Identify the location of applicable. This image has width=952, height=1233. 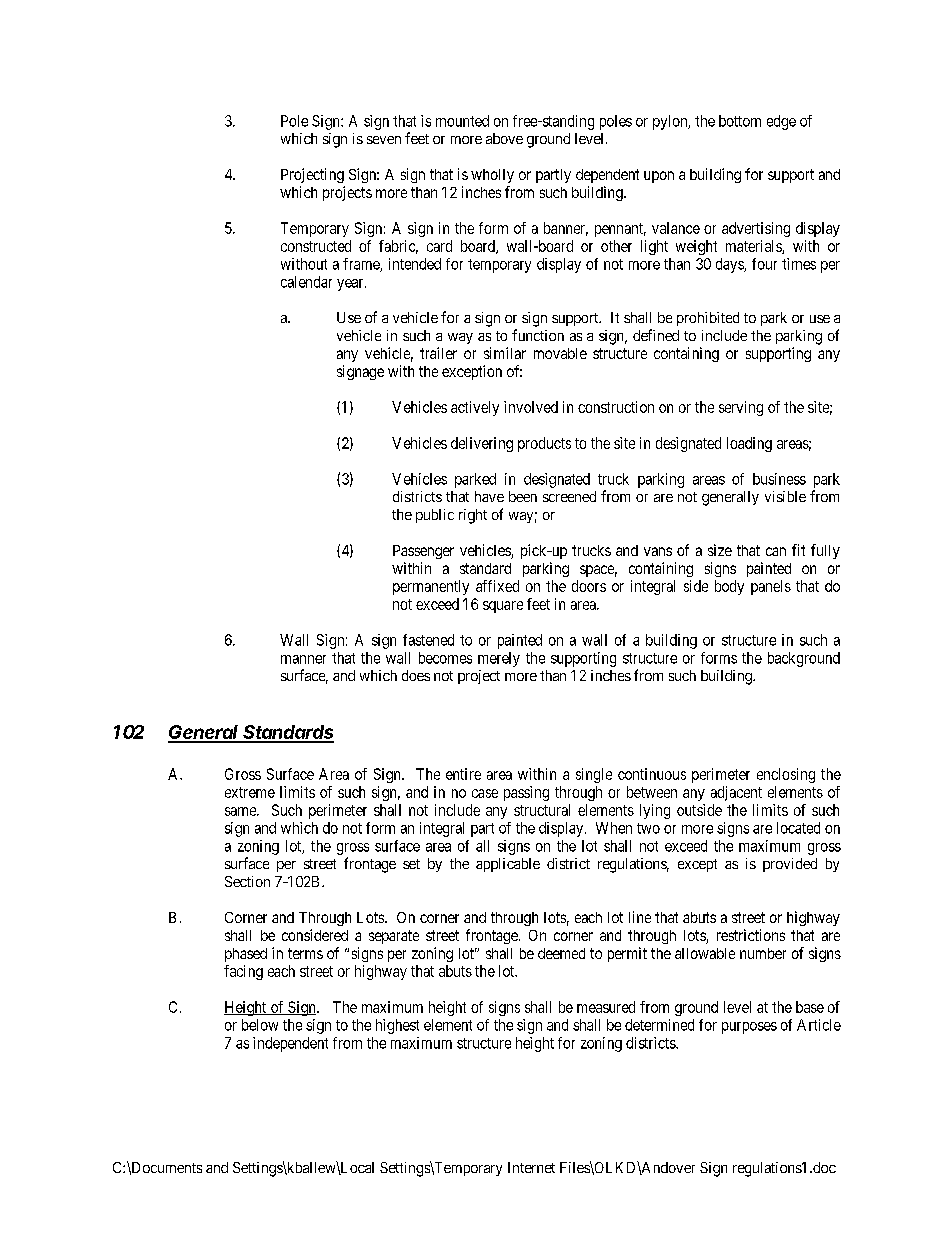
(508, 865).
